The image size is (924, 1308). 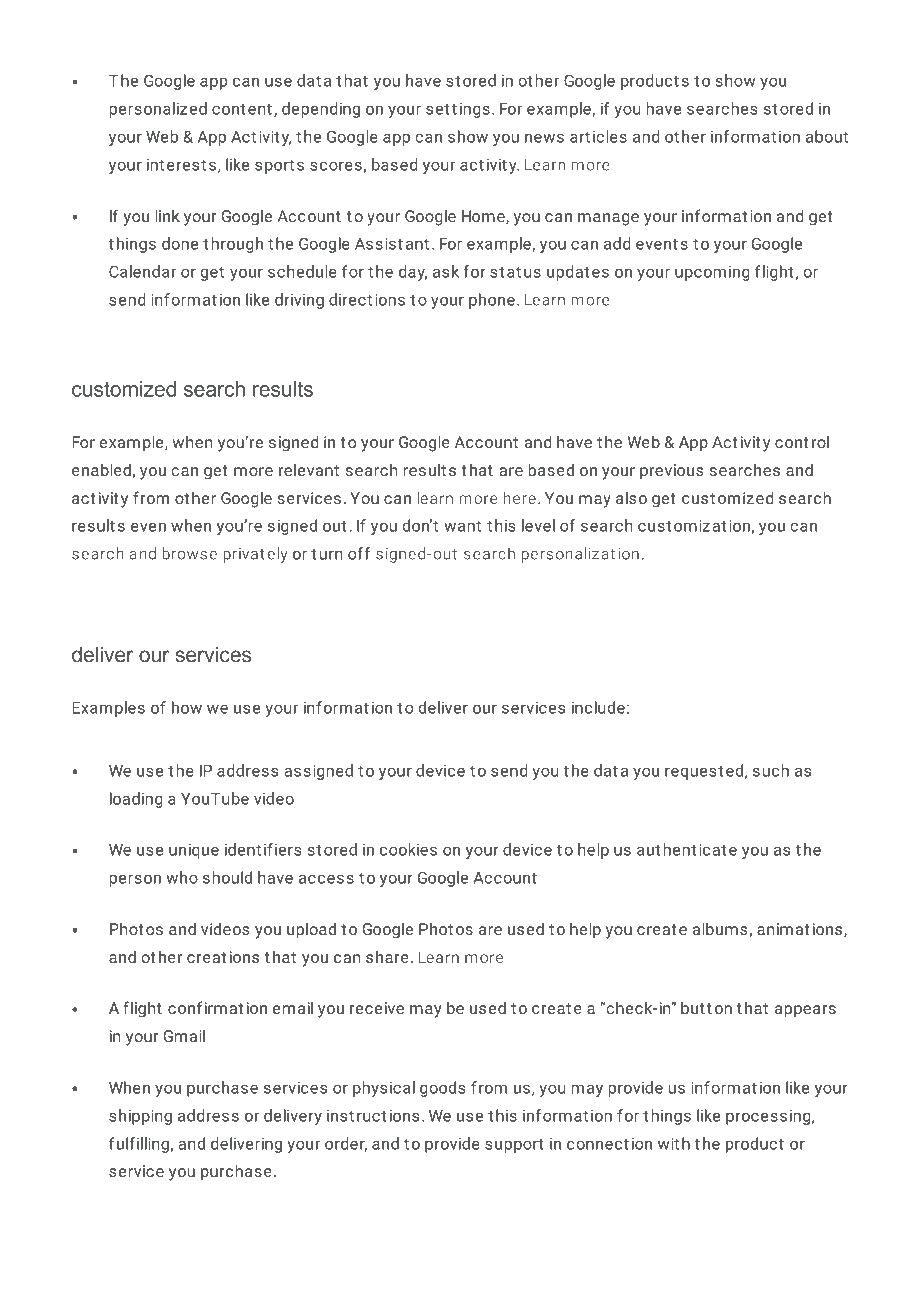 I want to click on loading, so click(x=136, y=800).
